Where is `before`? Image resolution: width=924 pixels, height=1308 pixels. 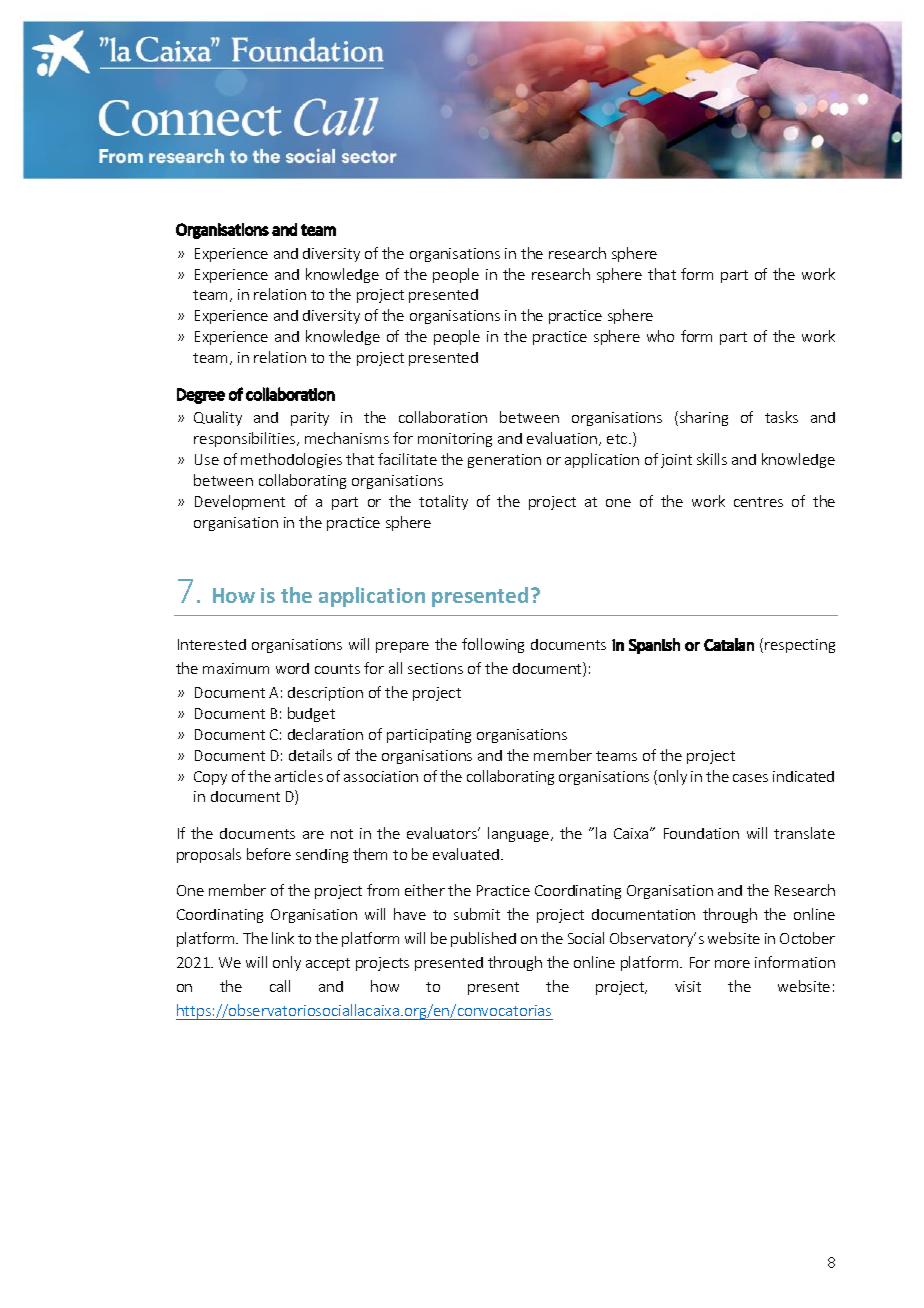
before is located at coordinates (269, 854).
